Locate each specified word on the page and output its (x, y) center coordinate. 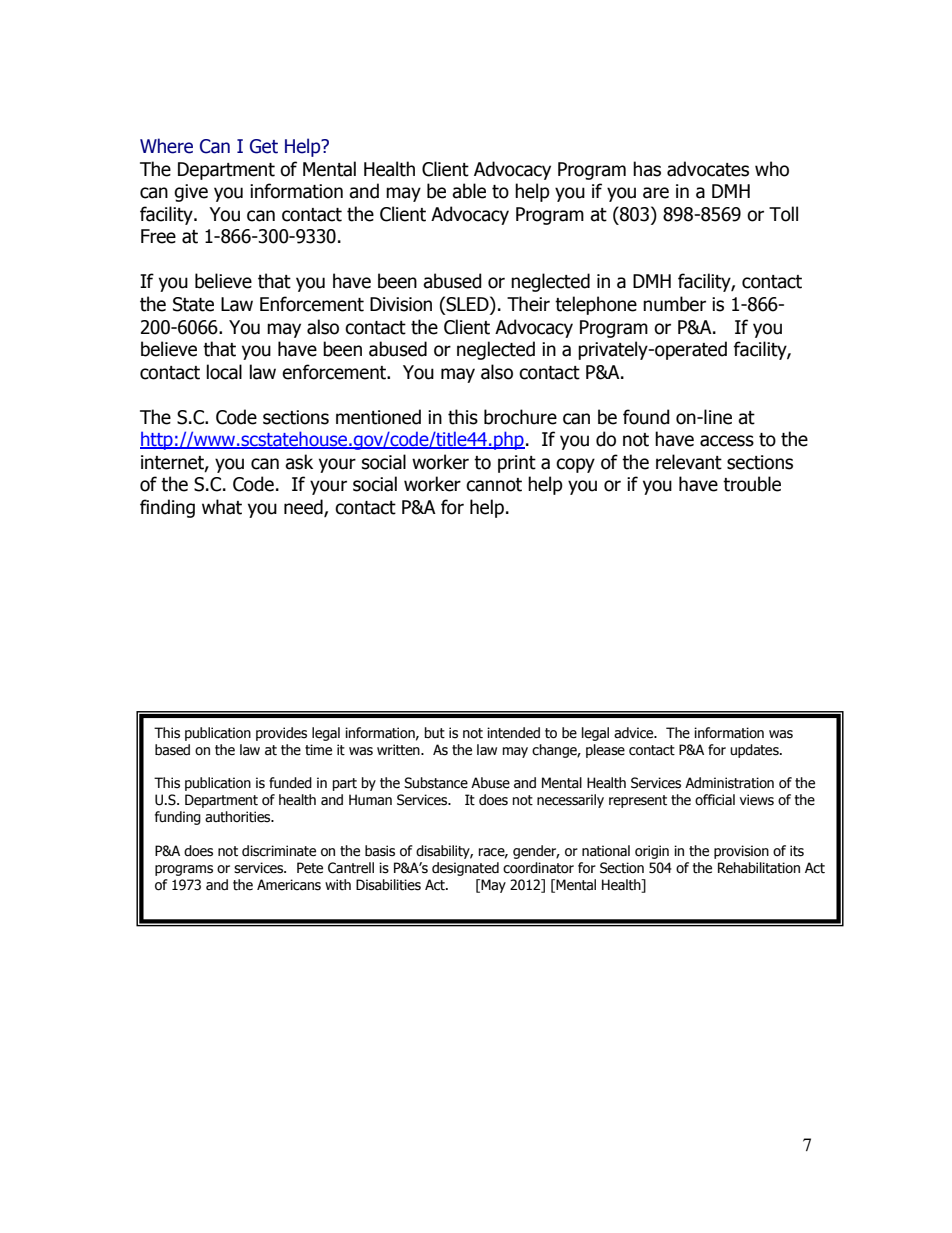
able (469, 191)
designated (465, 869)
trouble (752, 484)
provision (741, 852)
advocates (708, 169)
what (222, 507)
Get (264, 146)
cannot (494, 485)
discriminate (279, 851)
